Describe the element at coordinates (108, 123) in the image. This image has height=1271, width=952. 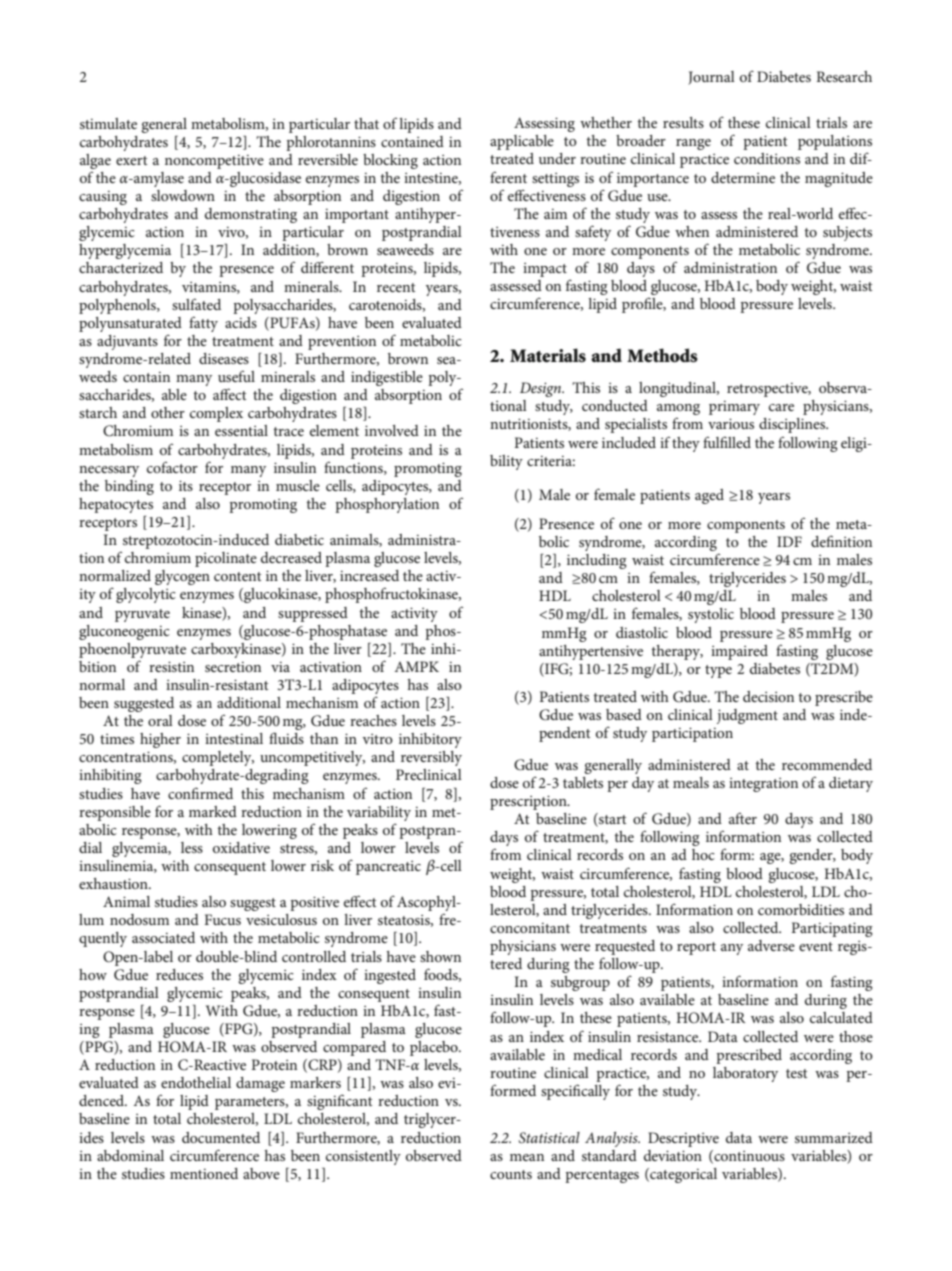
I see `stimulate` at that location.
